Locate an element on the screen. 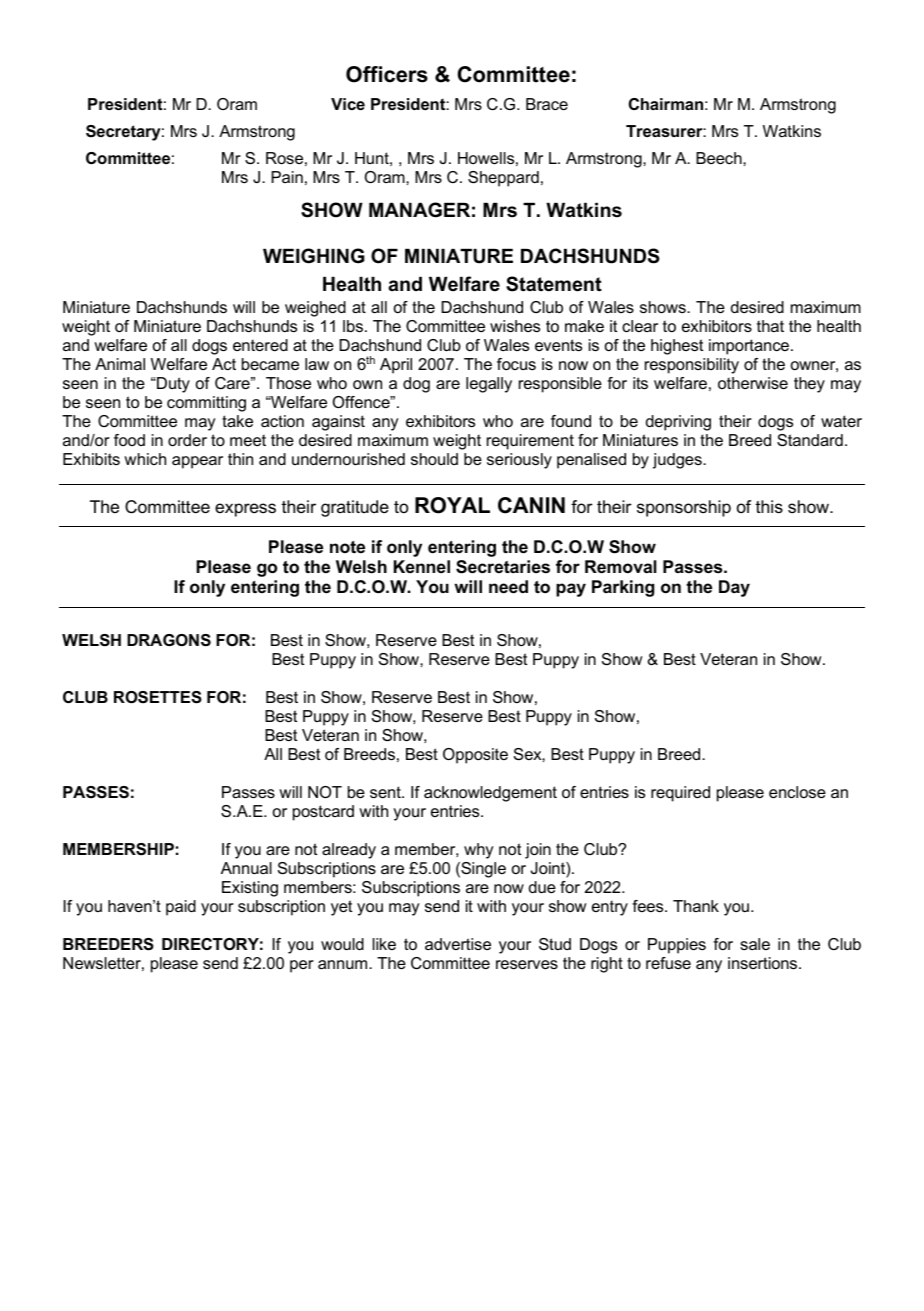 The width and height of the screenshot is (924, 1311). sale is located at coordinates (755, 944).
